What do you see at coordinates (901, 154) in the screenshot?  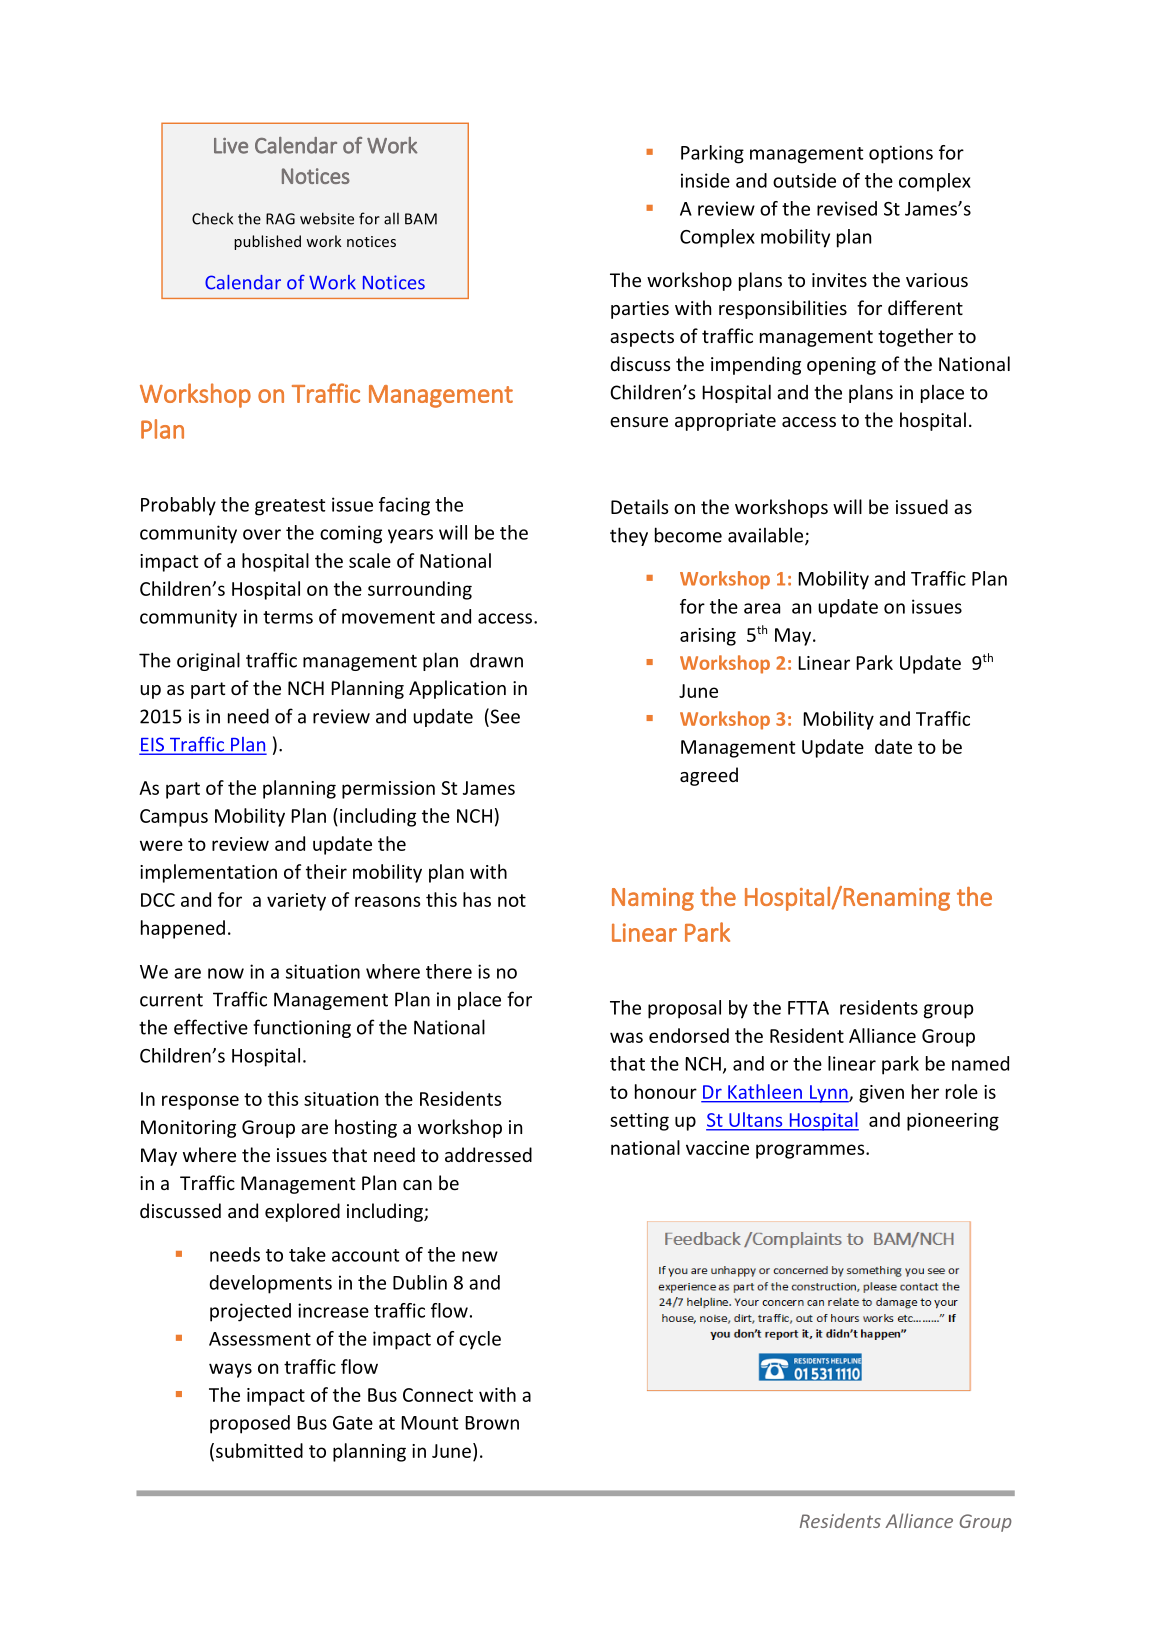 I see `options` at bounding box center [901, 154].
